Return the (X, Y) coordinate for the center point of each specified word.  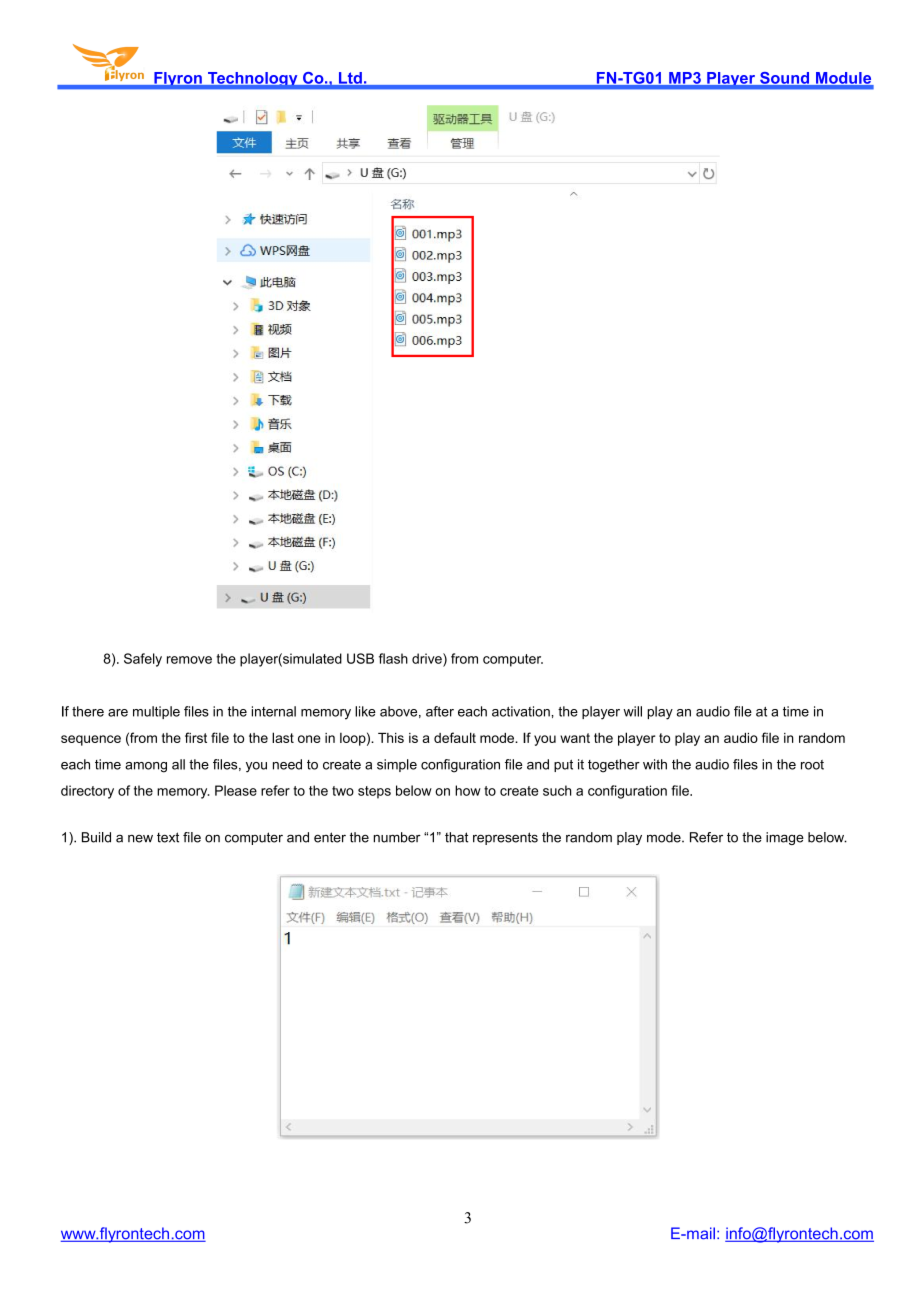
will (632, 711)
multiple (156, 712)
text (168, 837)
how (468, 790)
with (655, 764)
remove (189, 660)
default (455, 737)
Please (236, 790)
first (196, 737)
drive (428, 659)
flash (393, 658)
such (557, 790)
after (440, 711)
